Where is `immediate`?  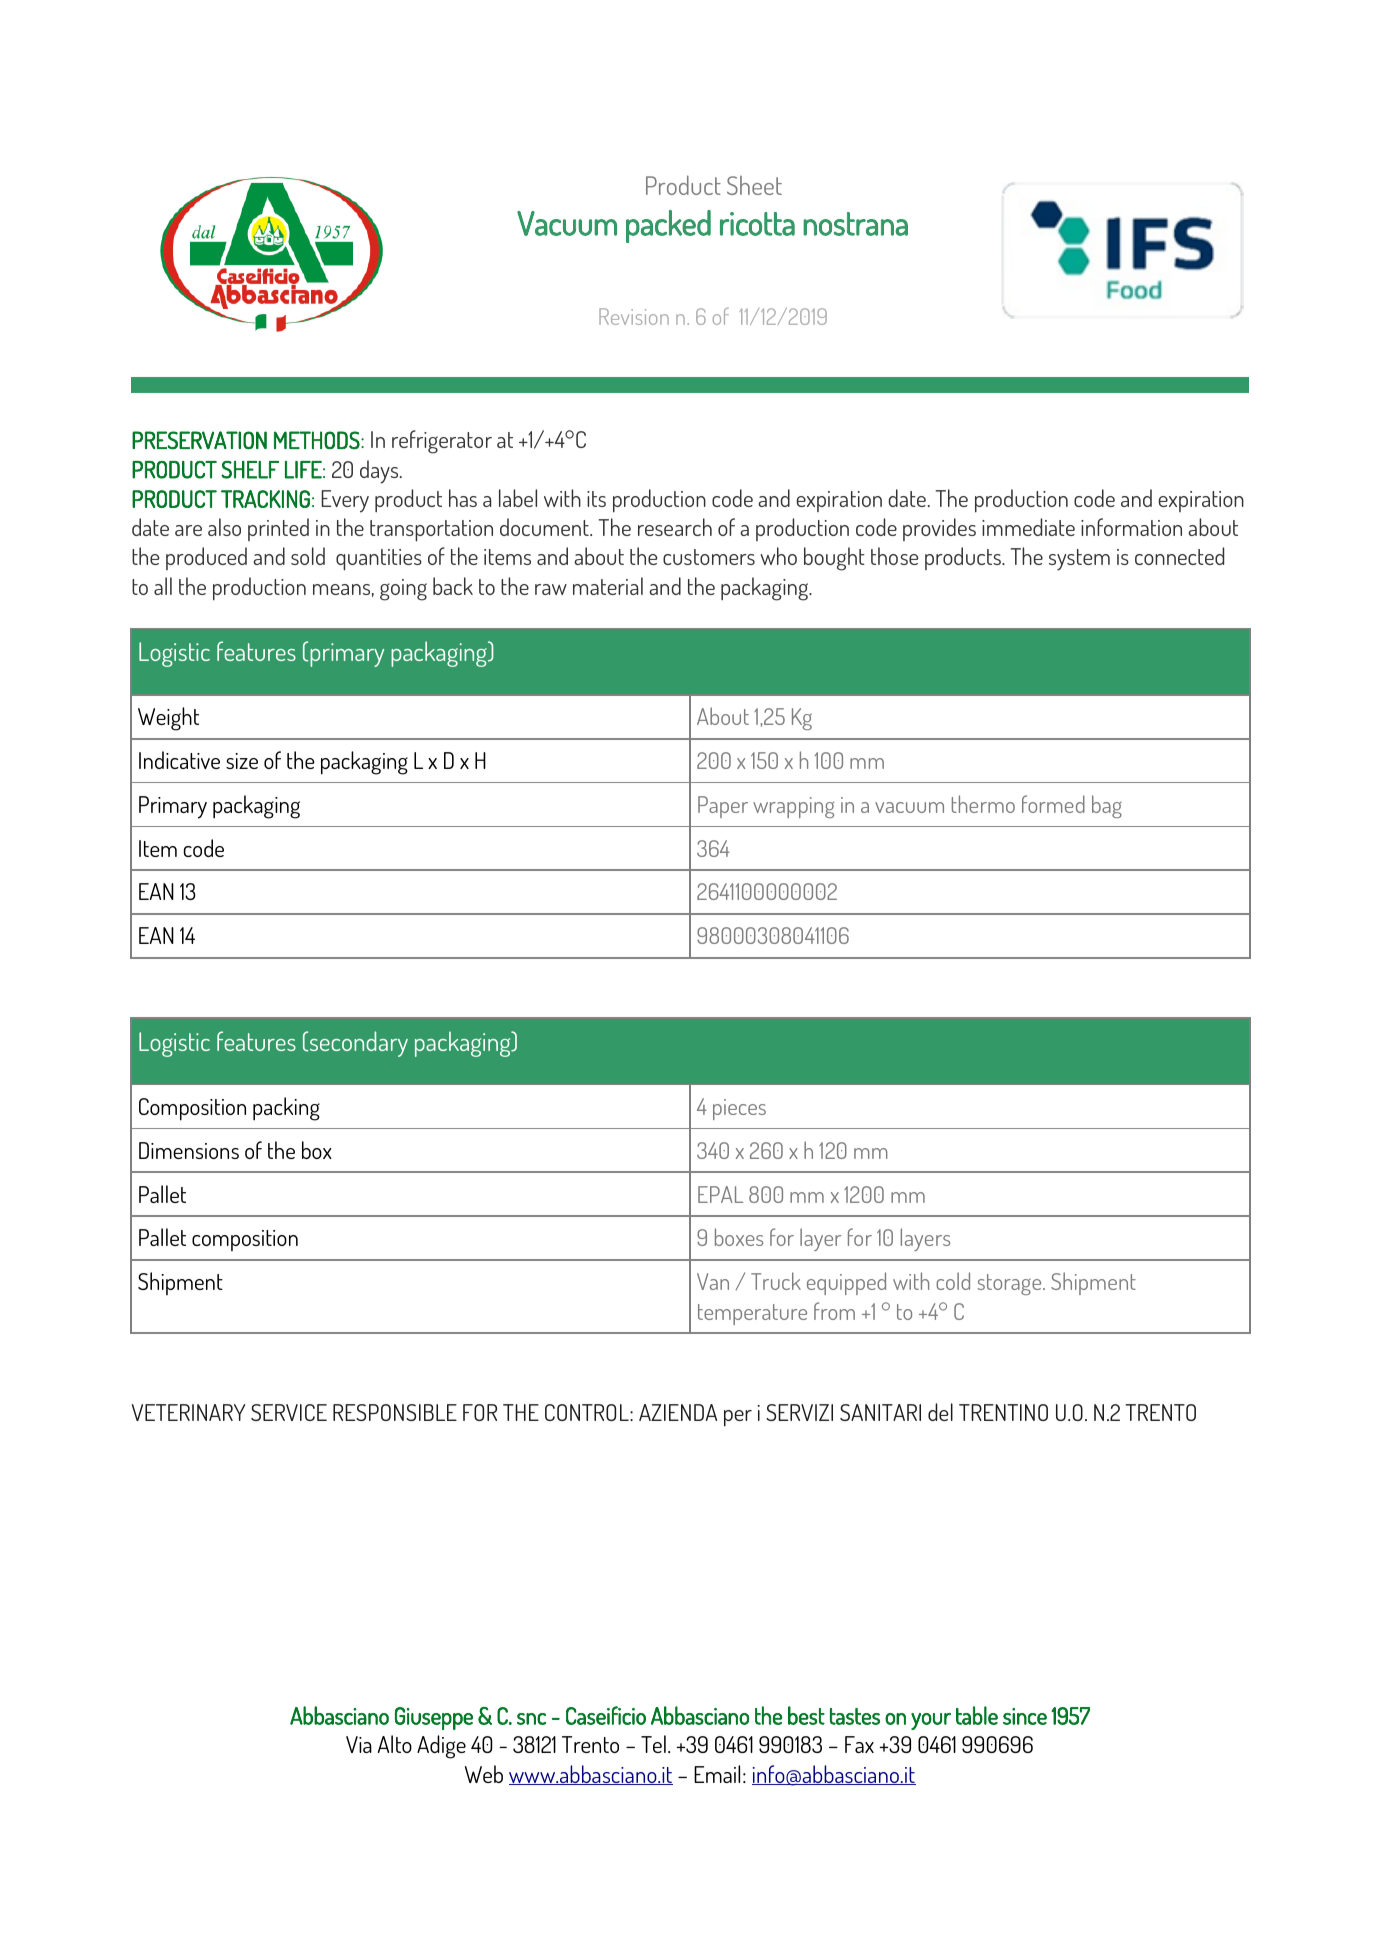 immediate is located at coordinates (1028, 527).
